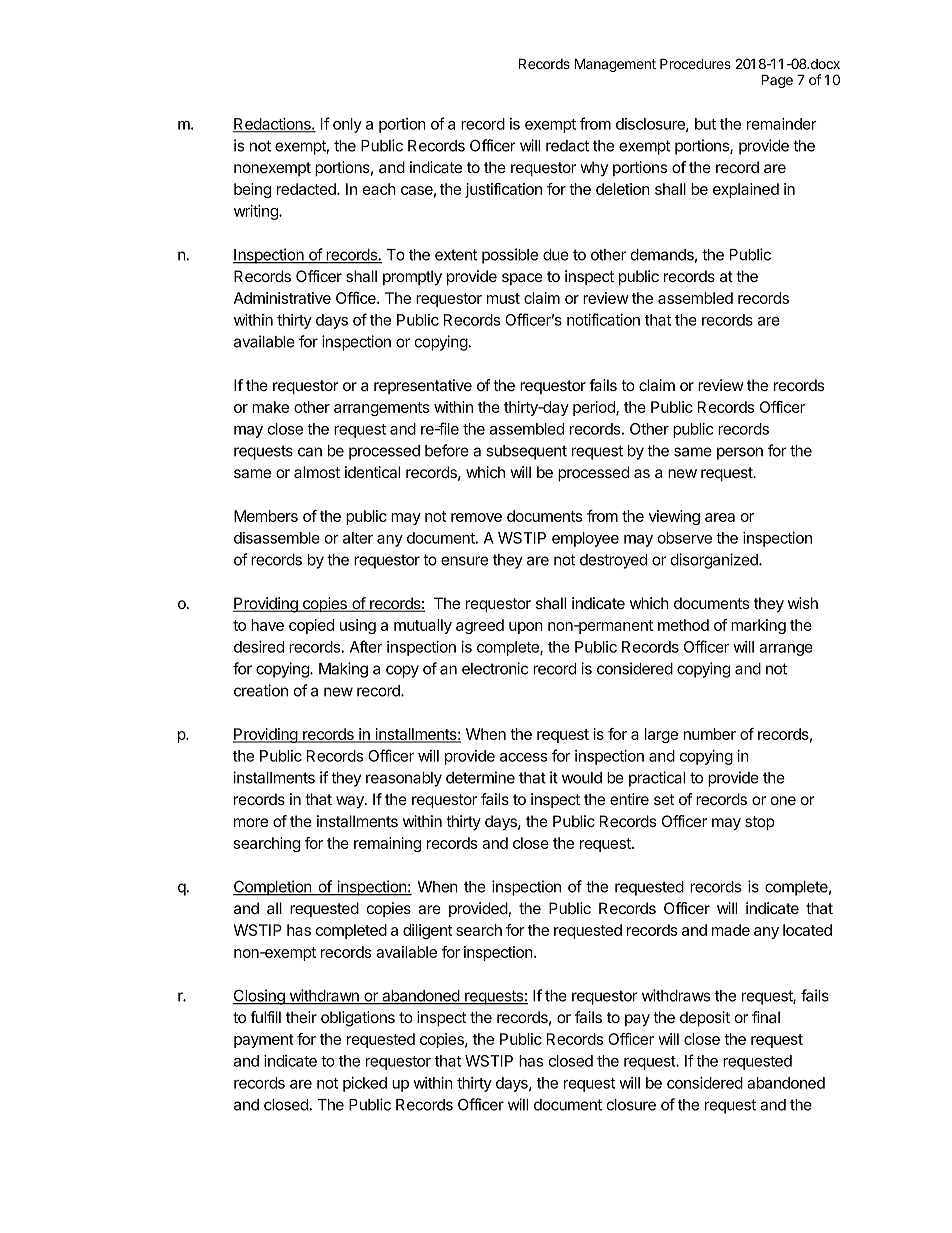 The height and width of the screenshot is (1233, 952). Describe the element at coordinates (760, 823) in the screenshot. I see `stop` at that location.
